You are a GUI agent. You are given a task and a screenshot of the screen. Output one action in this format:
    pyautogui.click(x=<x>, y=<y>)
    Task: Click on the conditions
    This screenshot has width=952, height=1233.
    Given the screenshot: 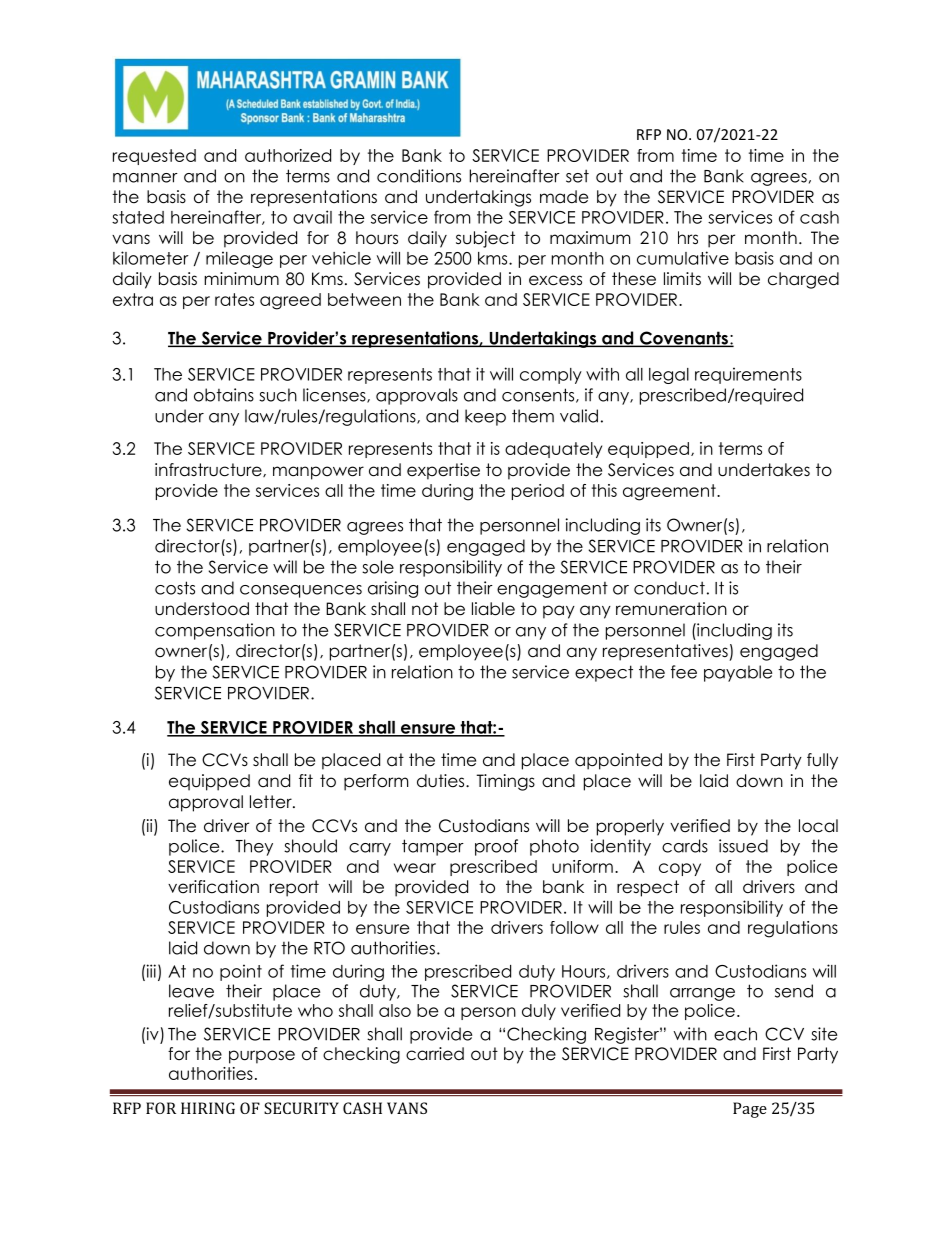 What is the action you would take?
    pyautogui.click(x=419, y=176)
